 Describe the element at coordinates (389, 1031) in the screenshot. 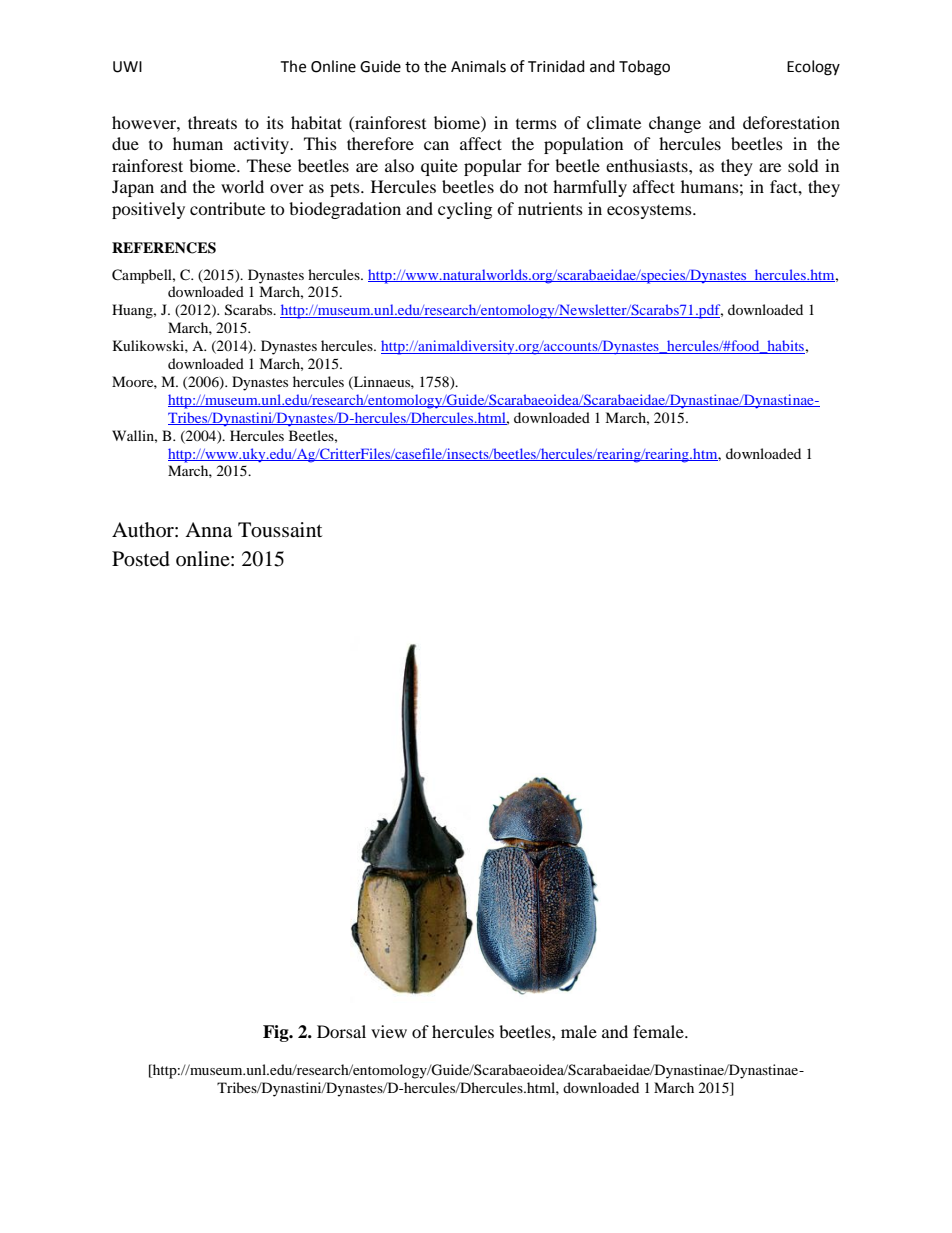

I see `view` at that location.
